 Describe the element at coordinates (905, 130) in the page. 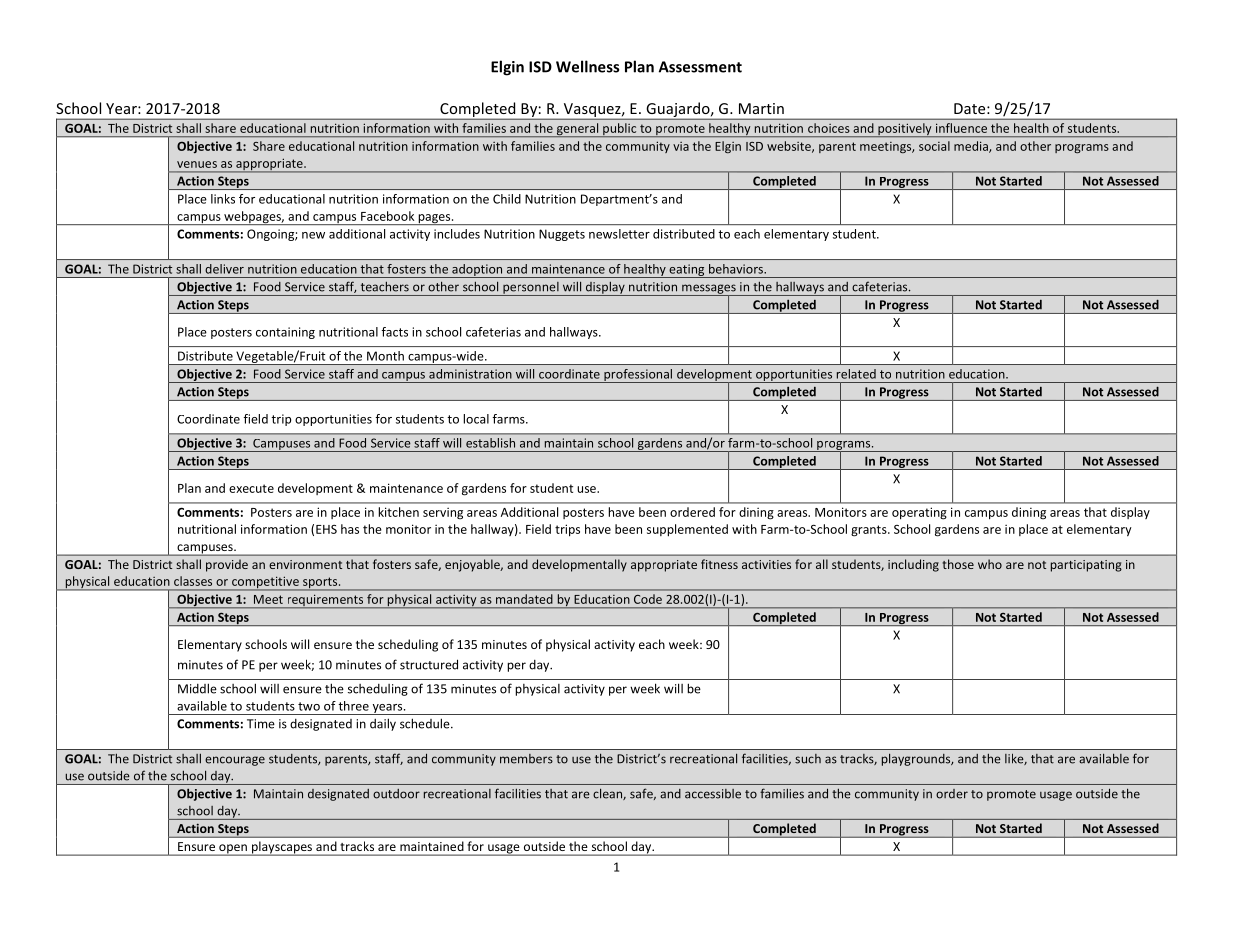

I see `positively` at that location.
